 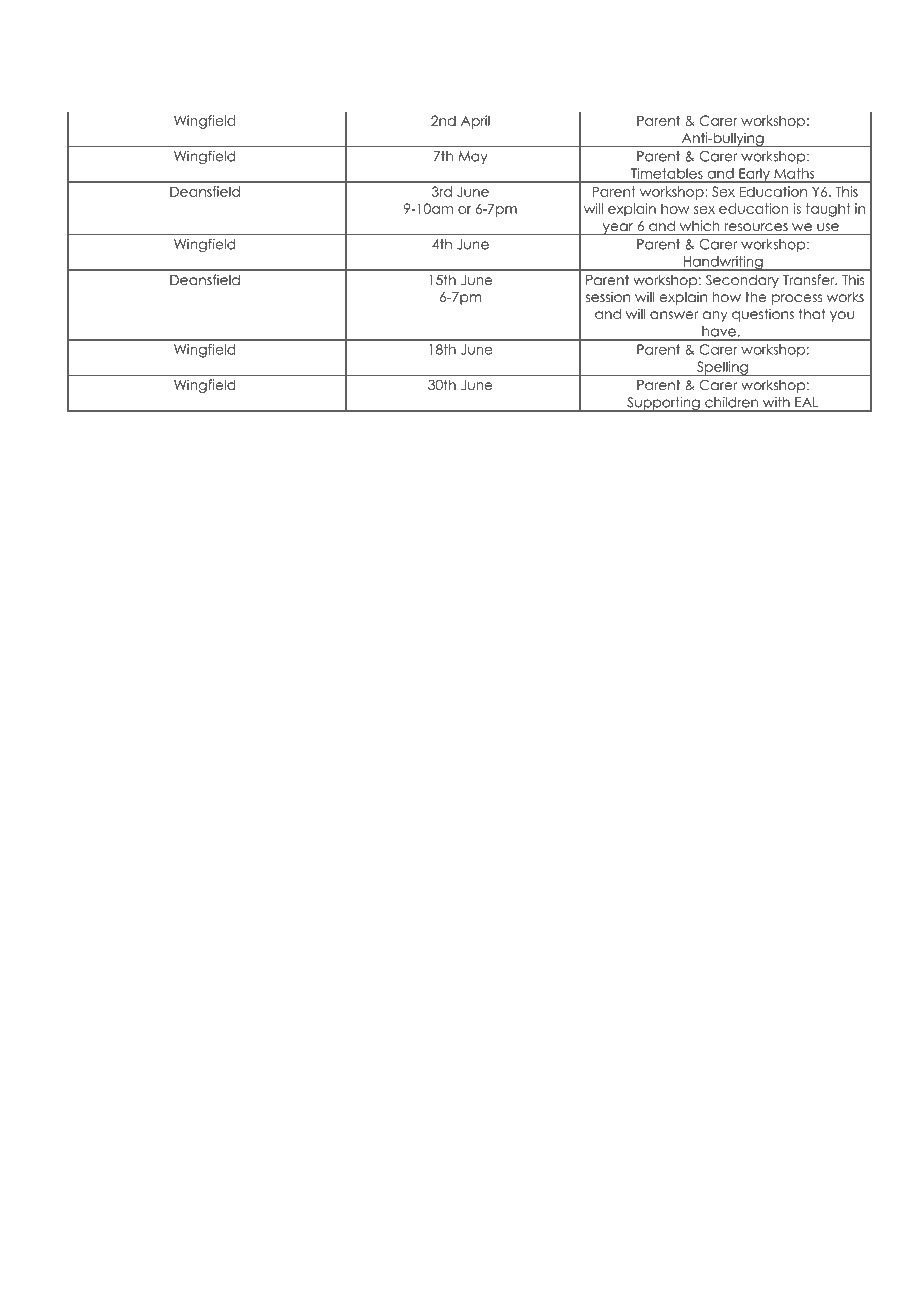 I want to click on answer, so click(x=674, y=315).
